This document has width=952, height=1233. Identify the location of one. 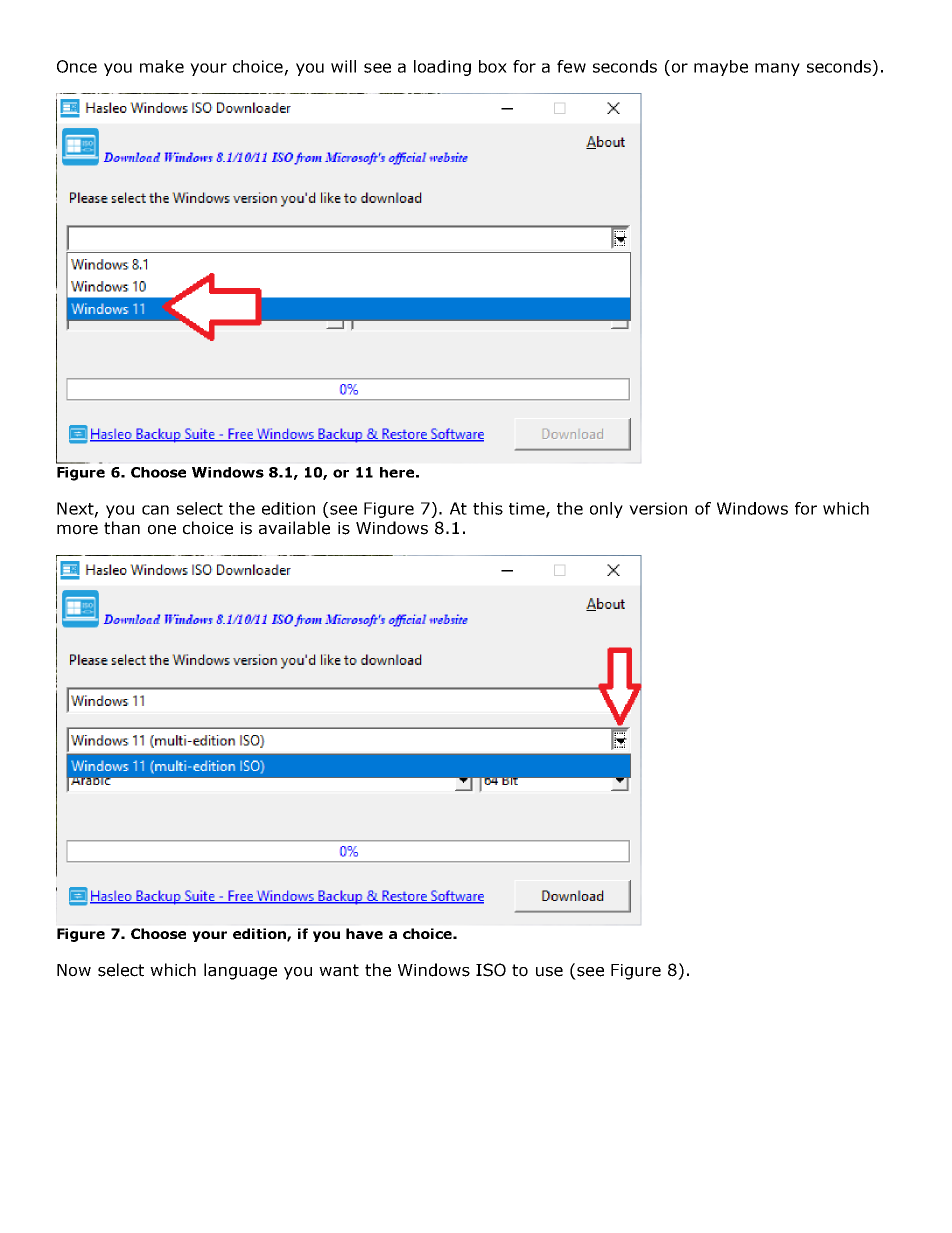
(162, 530).
